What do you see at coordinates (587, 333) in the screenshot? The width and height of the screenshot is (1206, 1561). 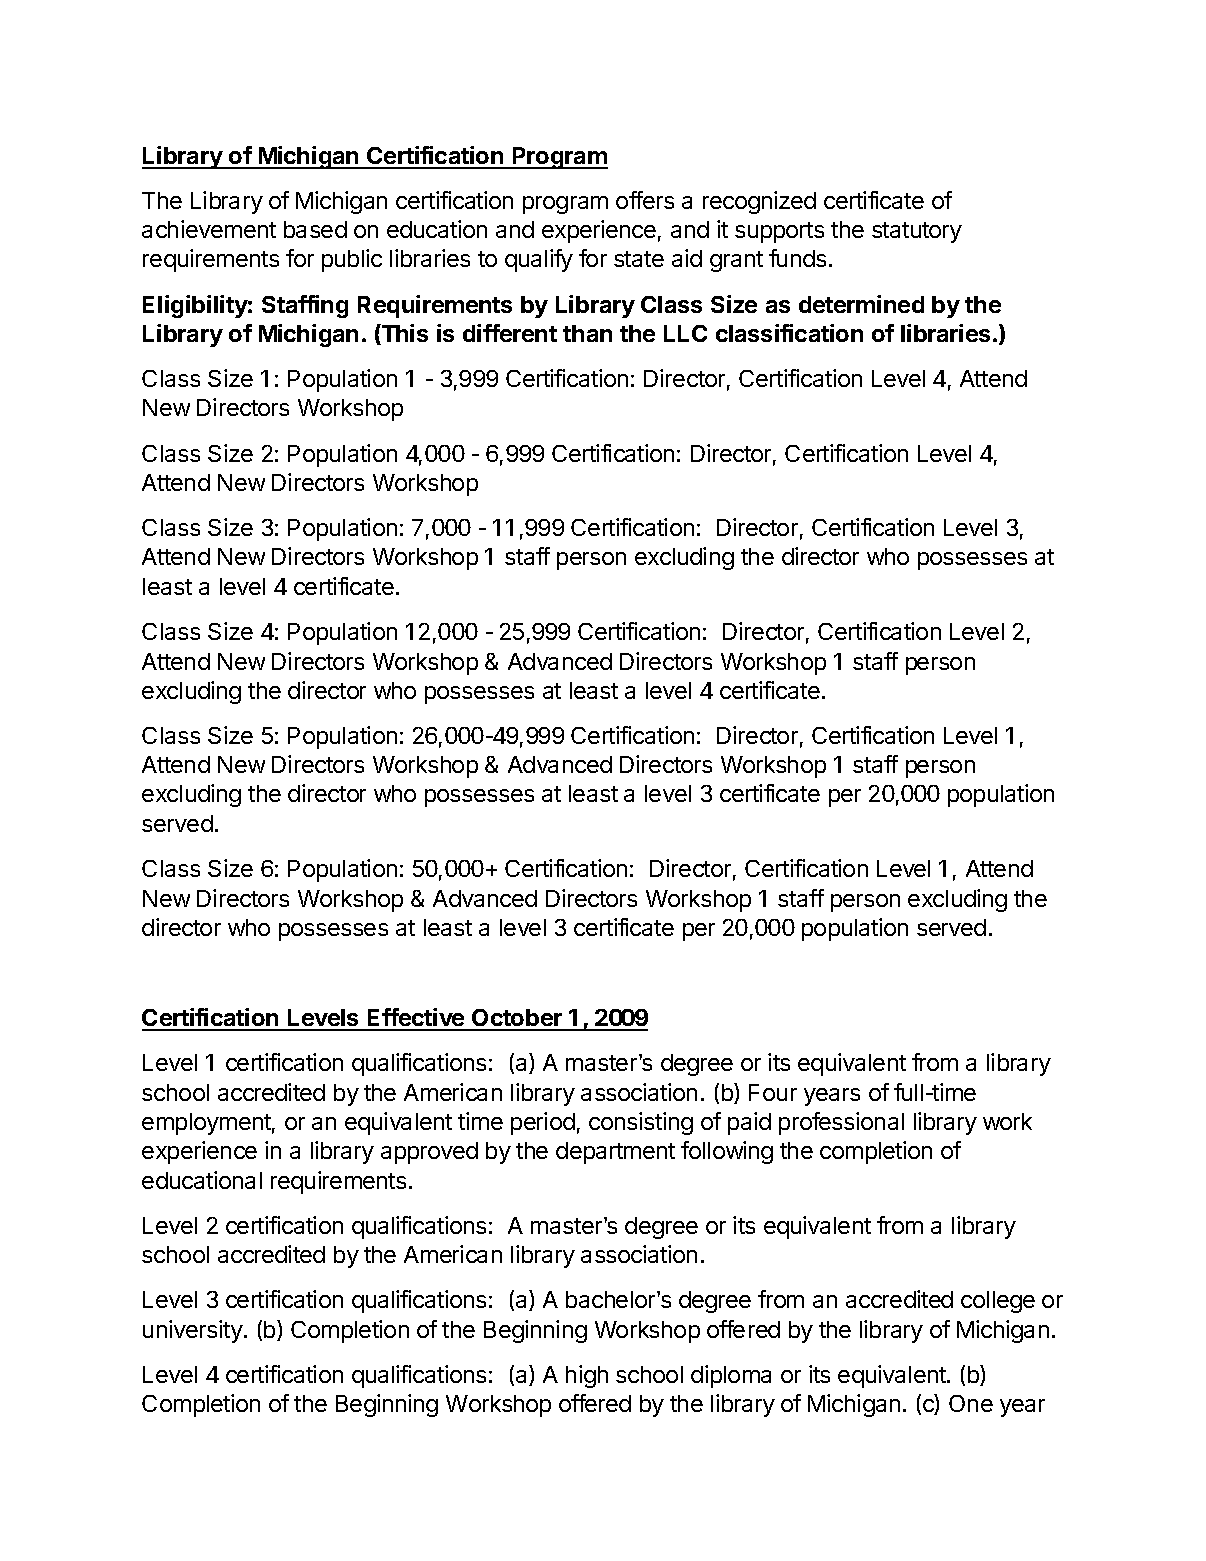 I see `than` at bounding box center [587, 333].
